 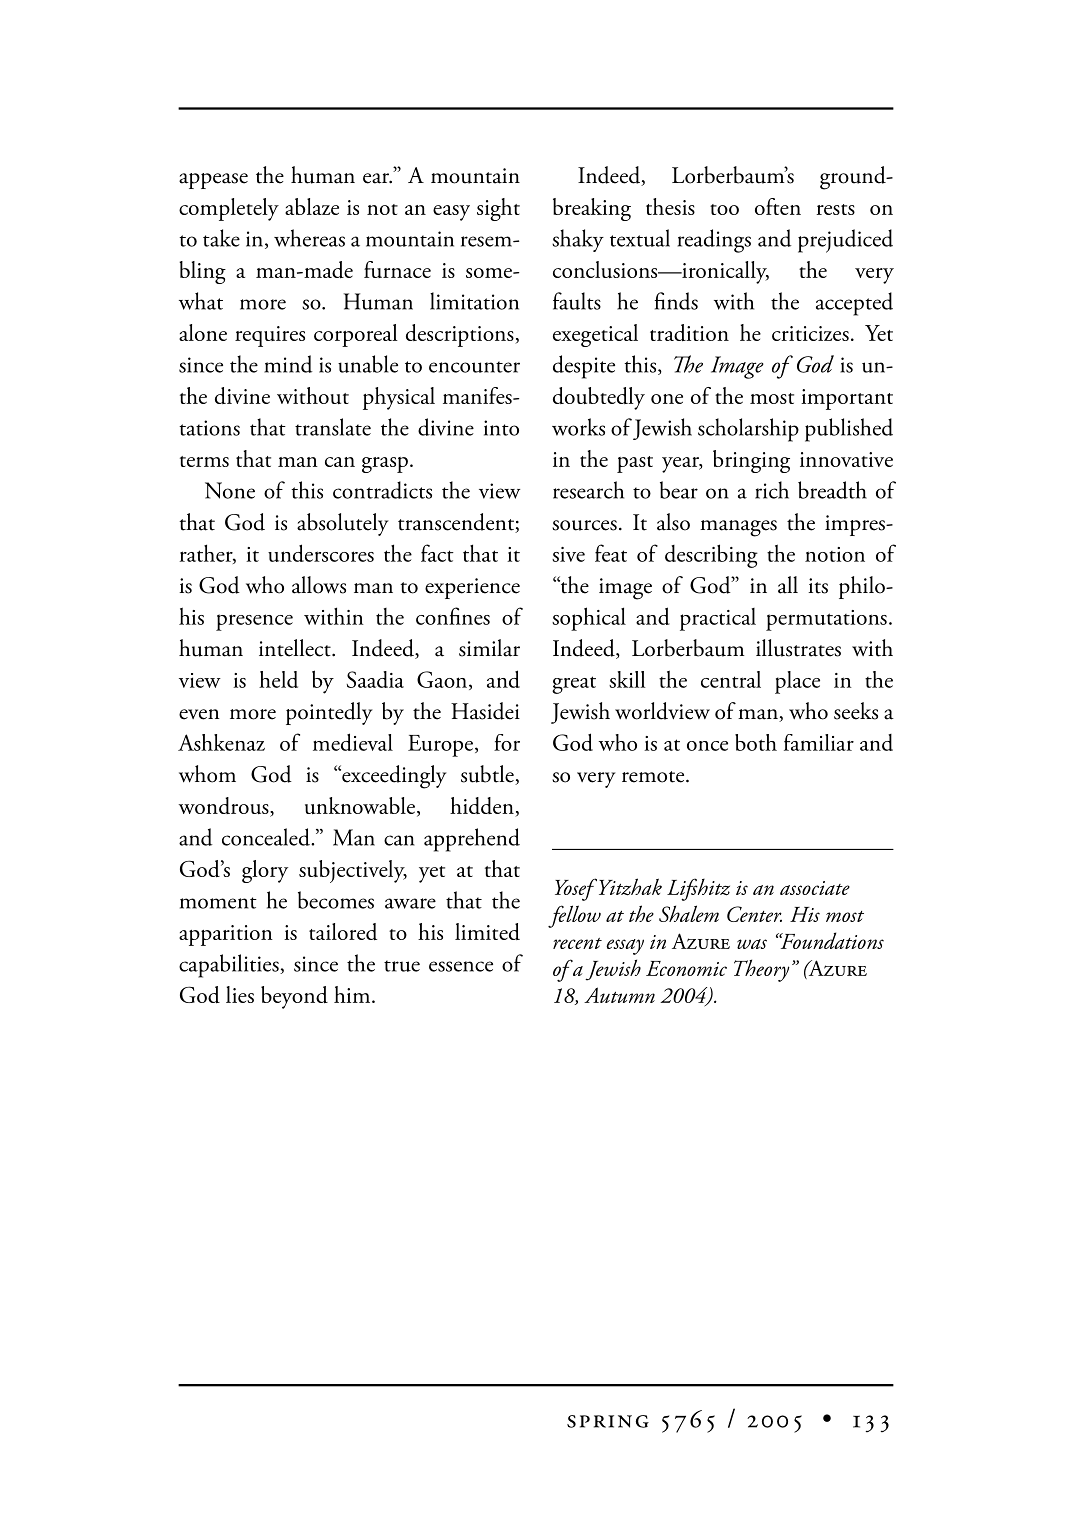 I want to click on wondrous, so click(x=225, y=807).
